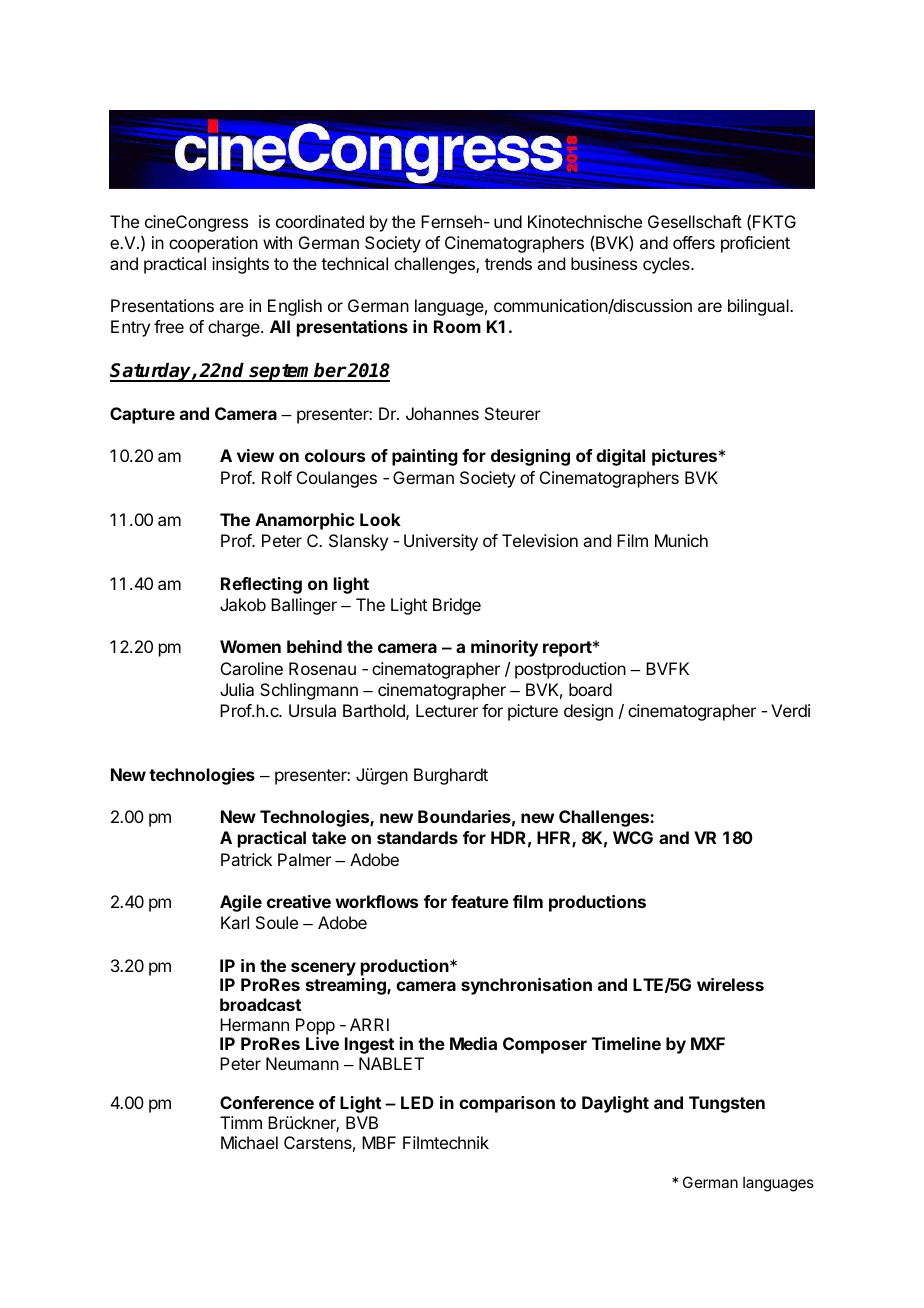 The image size is (924, 1308). Describe the element at coordinates (417, 1102) in the image. I see `LED` at that location.
